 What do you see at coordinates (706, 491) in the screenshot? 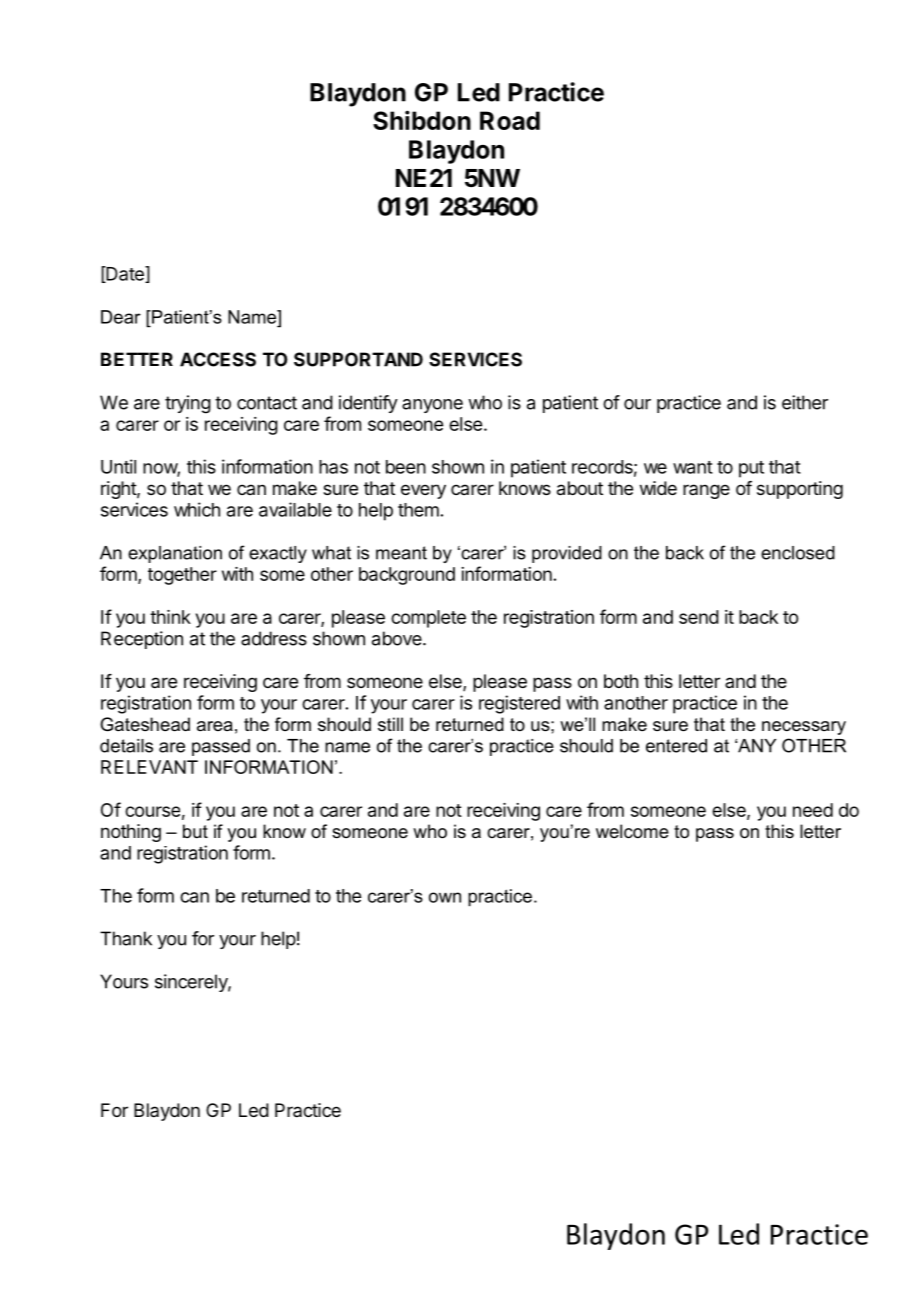
I see `range` at bounding box center [706, 491].
